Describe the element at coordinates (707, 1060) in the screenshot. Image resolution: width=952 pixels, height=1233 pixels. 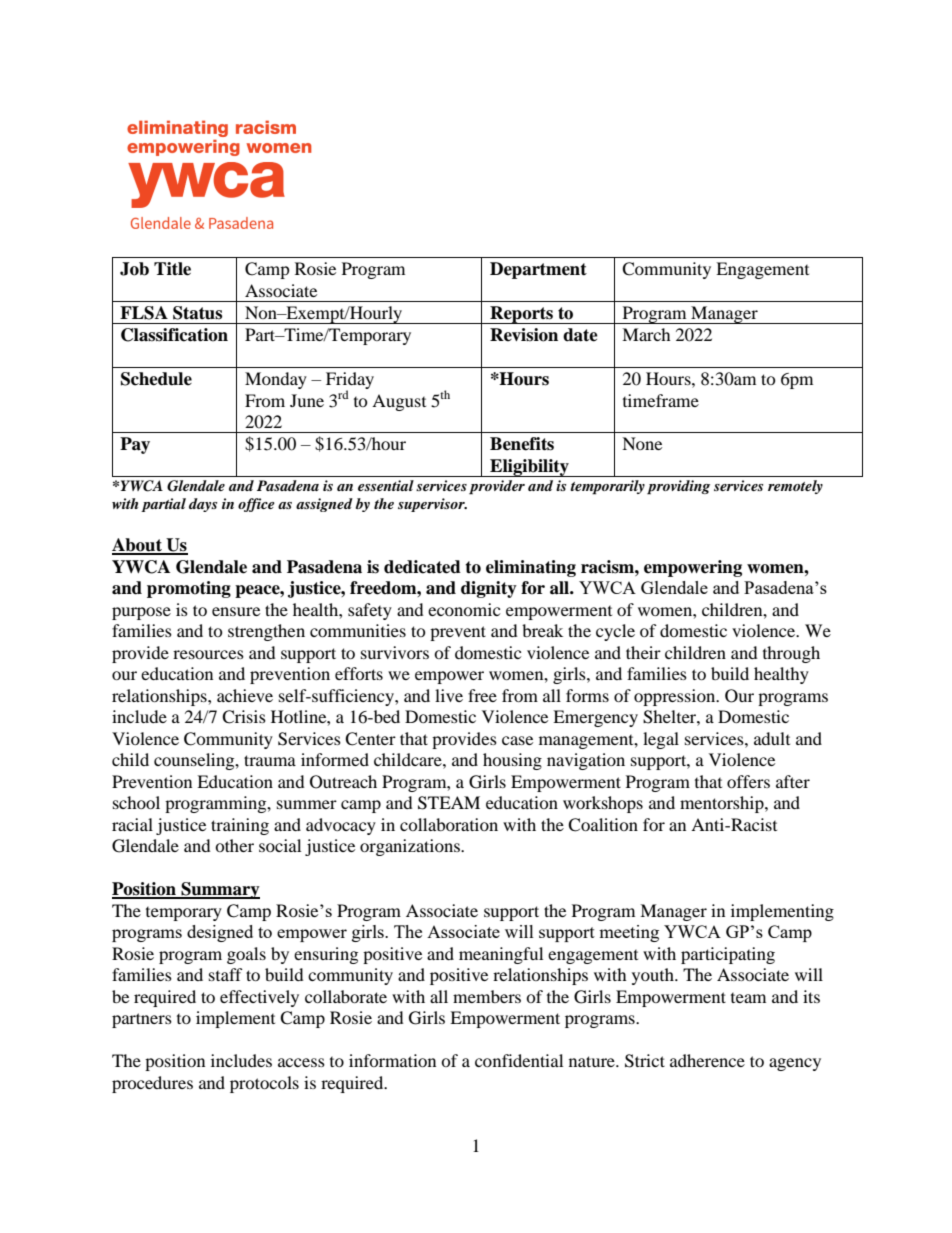
I see `adherence` at that location.
